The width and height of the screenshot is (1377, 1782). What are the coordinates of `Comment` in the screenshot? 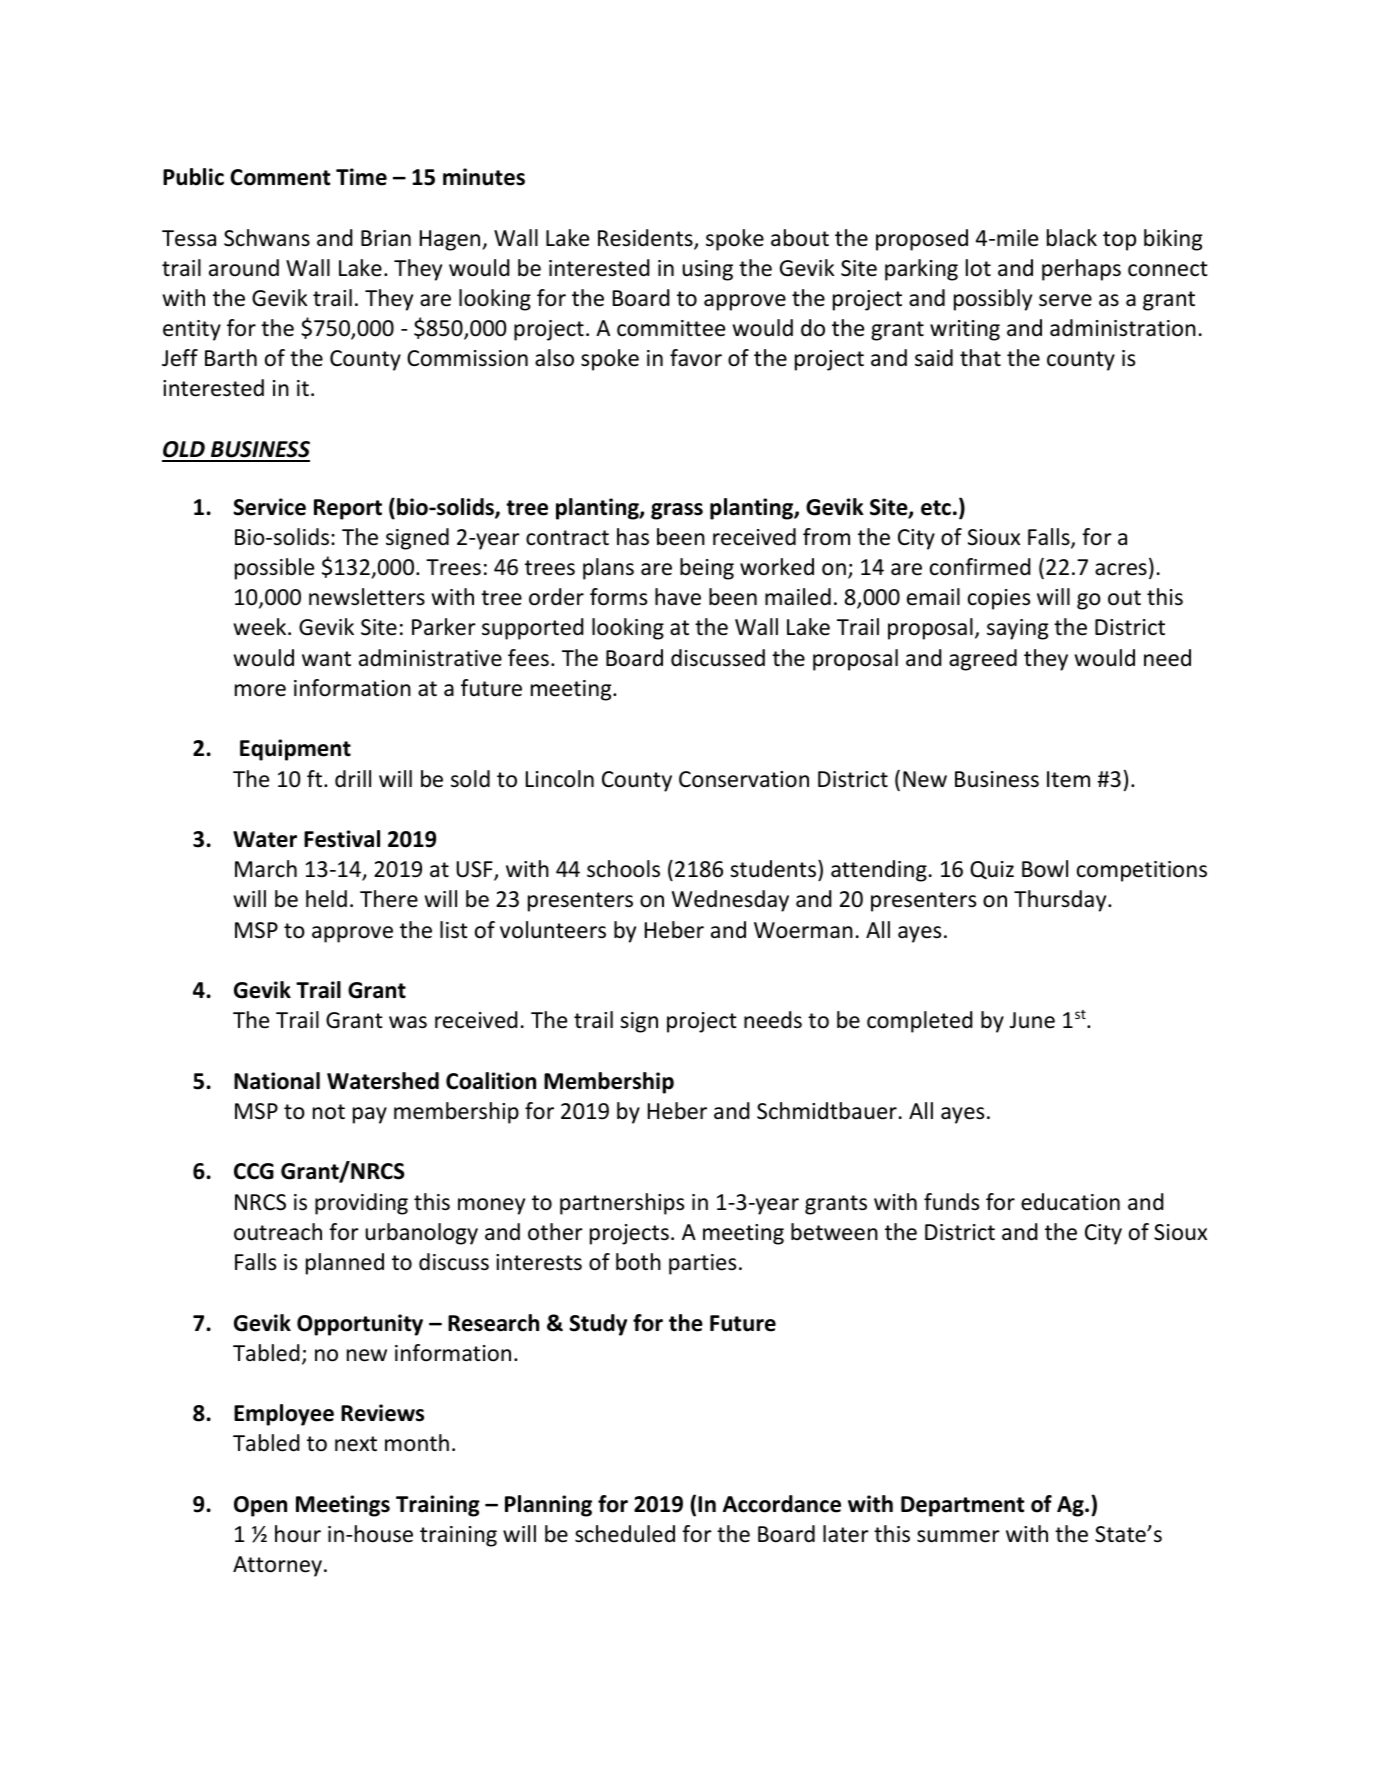 It's located at (280, 177).
